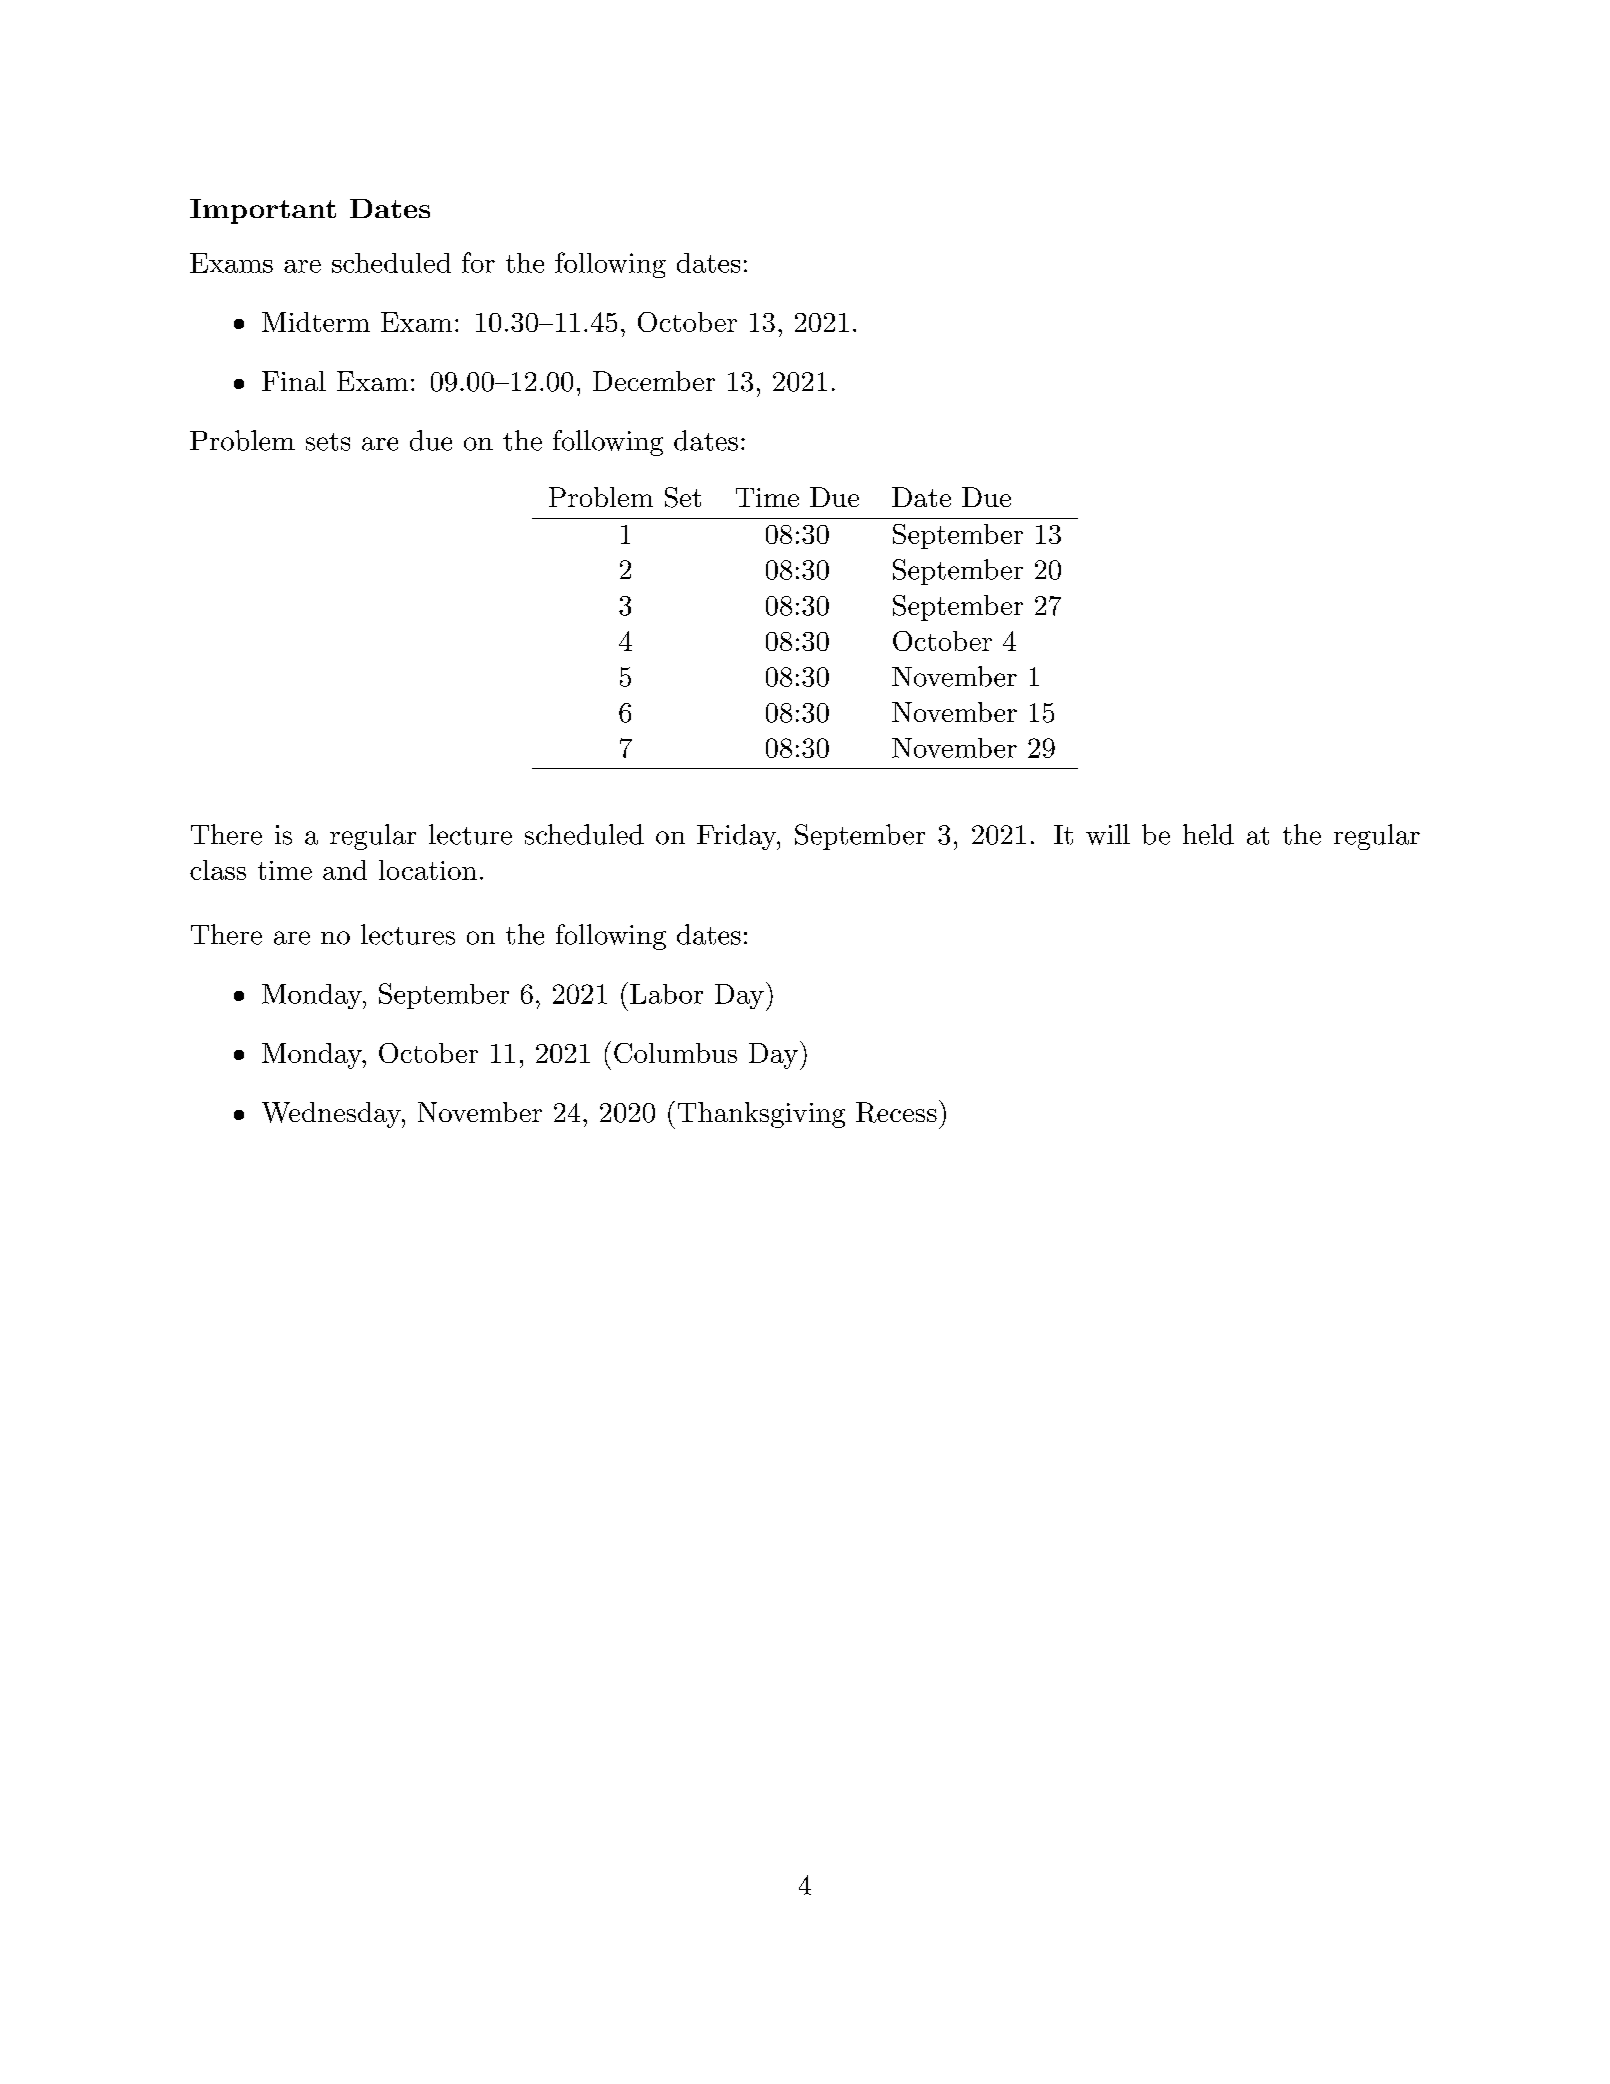  I want to click on will, so click(1108, 834).
